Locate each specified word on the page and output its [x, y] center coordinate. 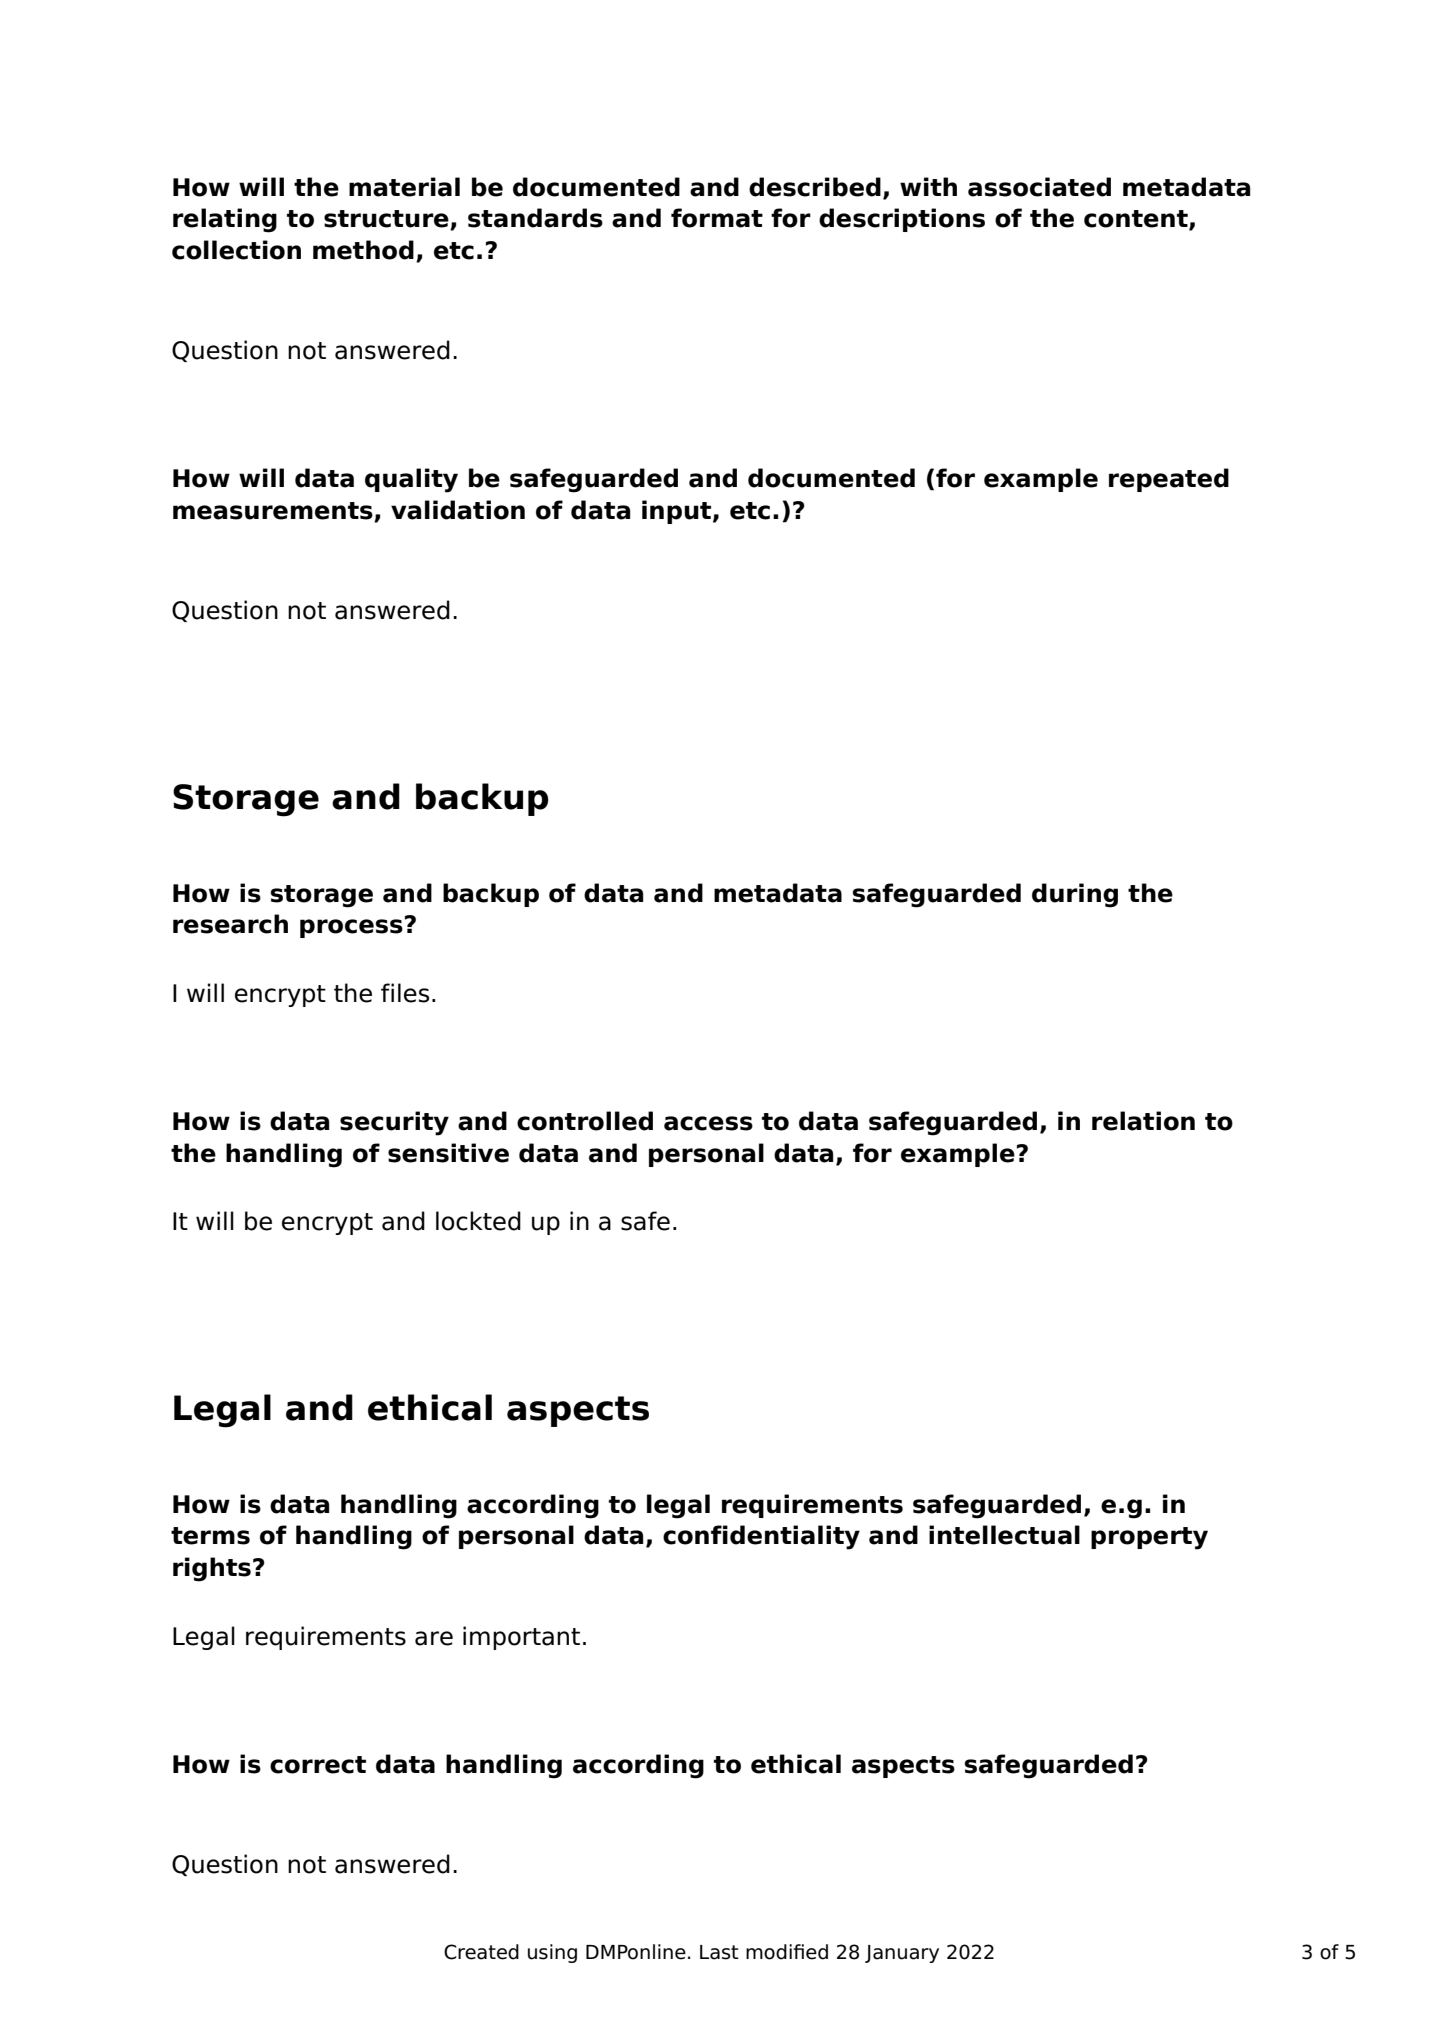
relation [1143, 1121]
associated [1039, 187]
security [394, 1123]
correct [318, 1765]
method [363, 250]
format [717, 218]
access [708, 1123]
